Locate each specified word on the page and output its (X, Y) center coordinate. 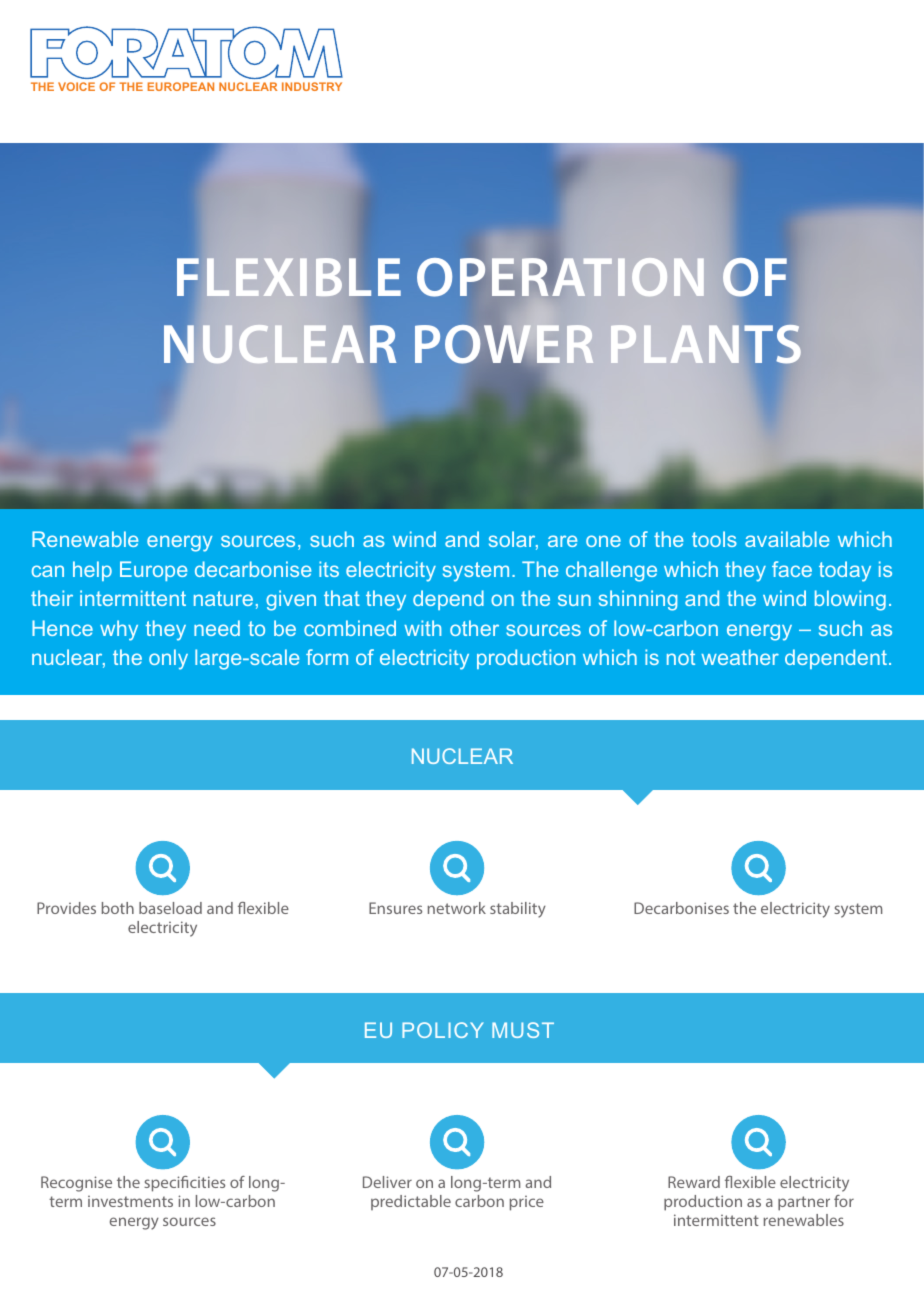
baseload (170, 908)
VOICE (76, 86)
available (787, 539)
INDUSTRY (312, 86)
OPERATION (560, 276)
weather (740, 657)
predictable (411, 1202)
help (92, 571)
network (457, 908)
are (562, 541)
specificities (184, 1184)
